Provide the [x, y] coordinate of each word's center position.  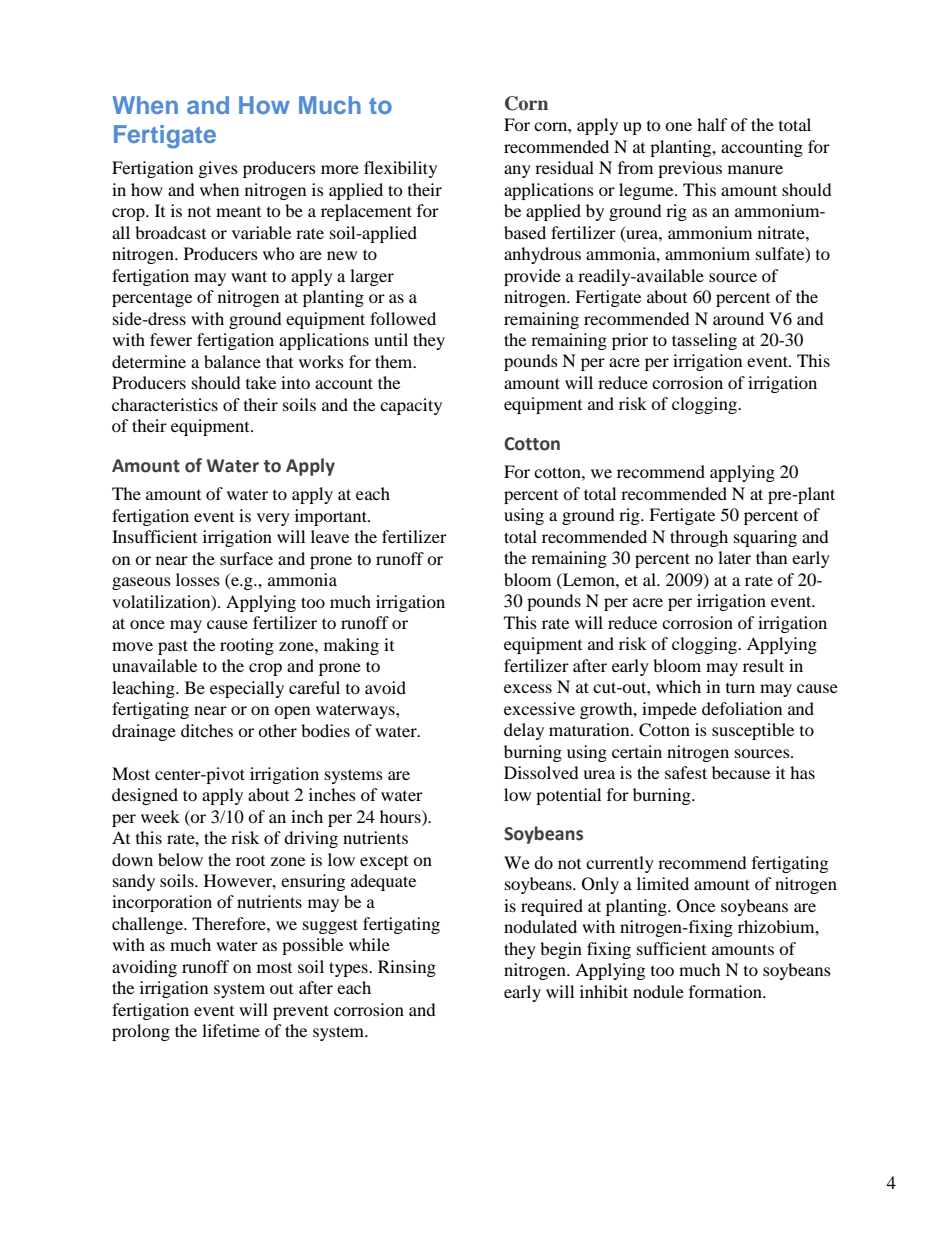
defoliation [742, 708]
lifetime [231, 1030]
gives [218, 169]
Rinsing [407, 968]
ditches [207, 730]
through [699, 538]
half [712, 124]
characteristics [165, 404]
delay [524, 731]
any [517, 171]
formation [726, 991]
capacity [411, 406]
